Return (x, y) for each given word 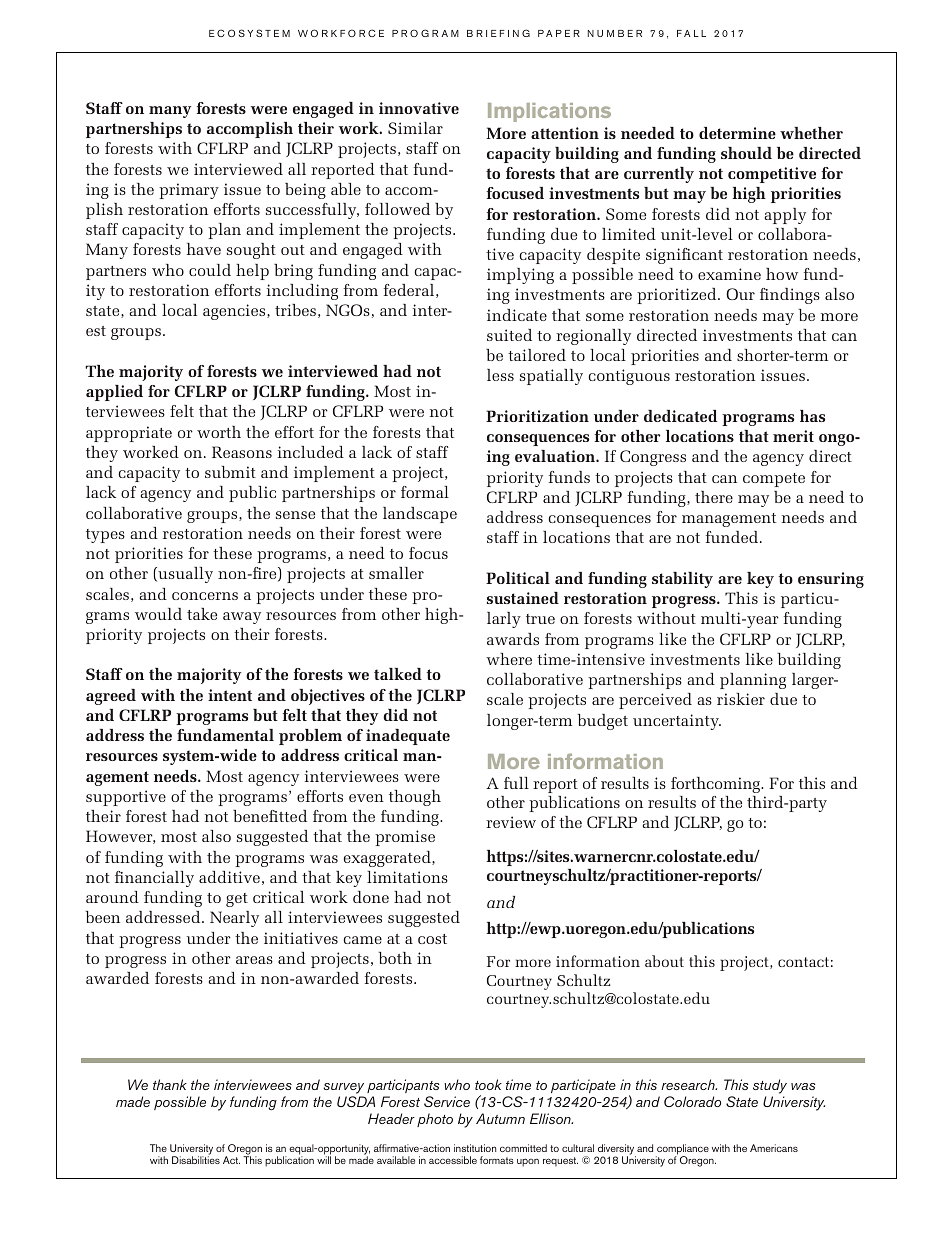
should (746, 153)
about (664, 961)
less (500, 375)
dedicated (680, 416)
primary (189, 191)
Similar (415, 128)
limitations (407, 877)
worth (219, 432)
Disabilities (196, 1160)
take (202, 614)
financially (154, 879)
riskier (741, 699)
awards (513, 639)
